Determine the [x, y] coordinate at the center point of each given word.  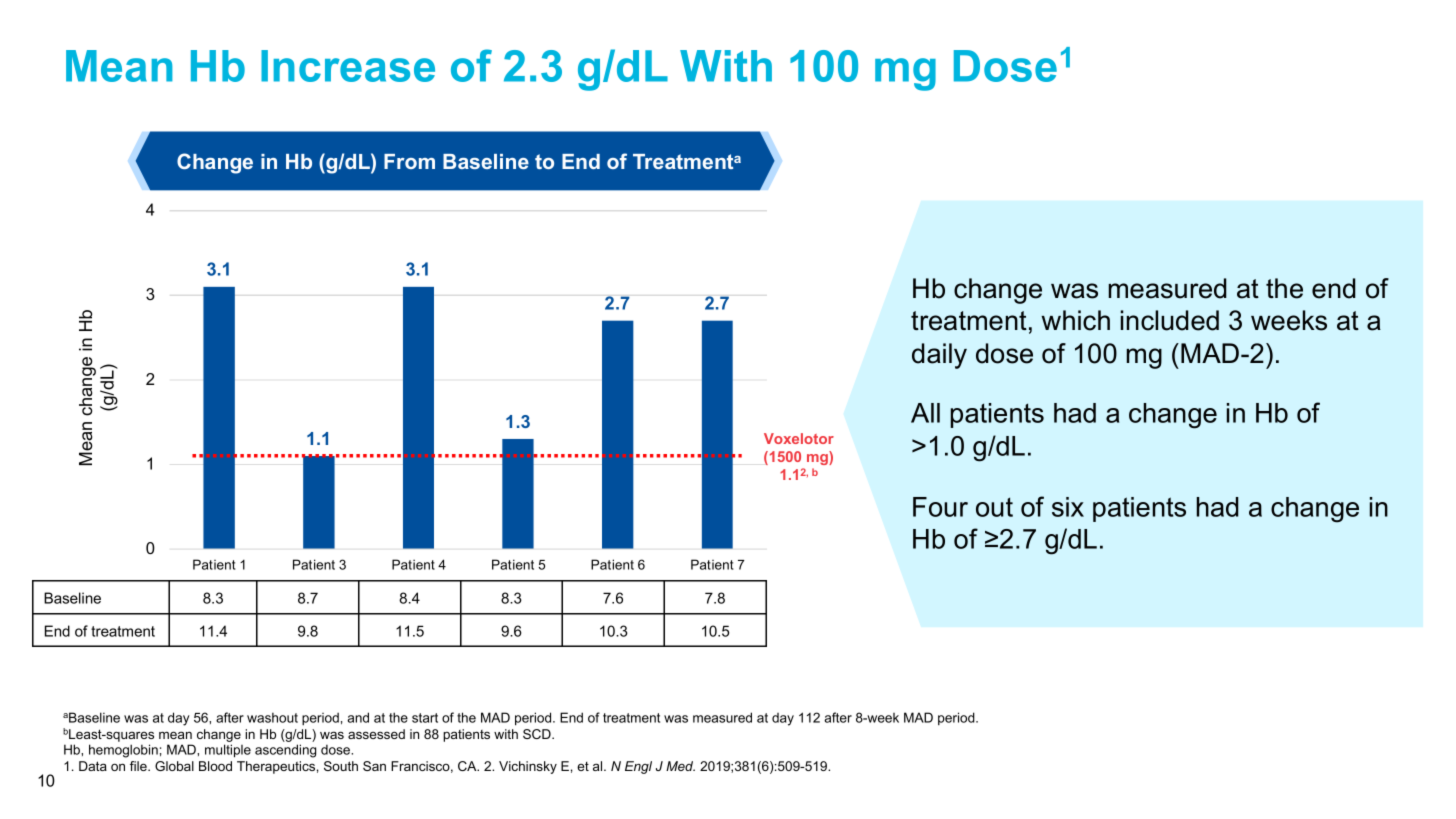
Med [680, 766]
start [425, 718]
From [409, 161]
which [1075, 320]
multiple [228, 751]
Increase [348, 66]
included [1170, 320]
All [925, 413]
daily [939, 356]
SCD [538, 734]
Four [940, 507]
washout [272, 717]
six [1068, 507]
